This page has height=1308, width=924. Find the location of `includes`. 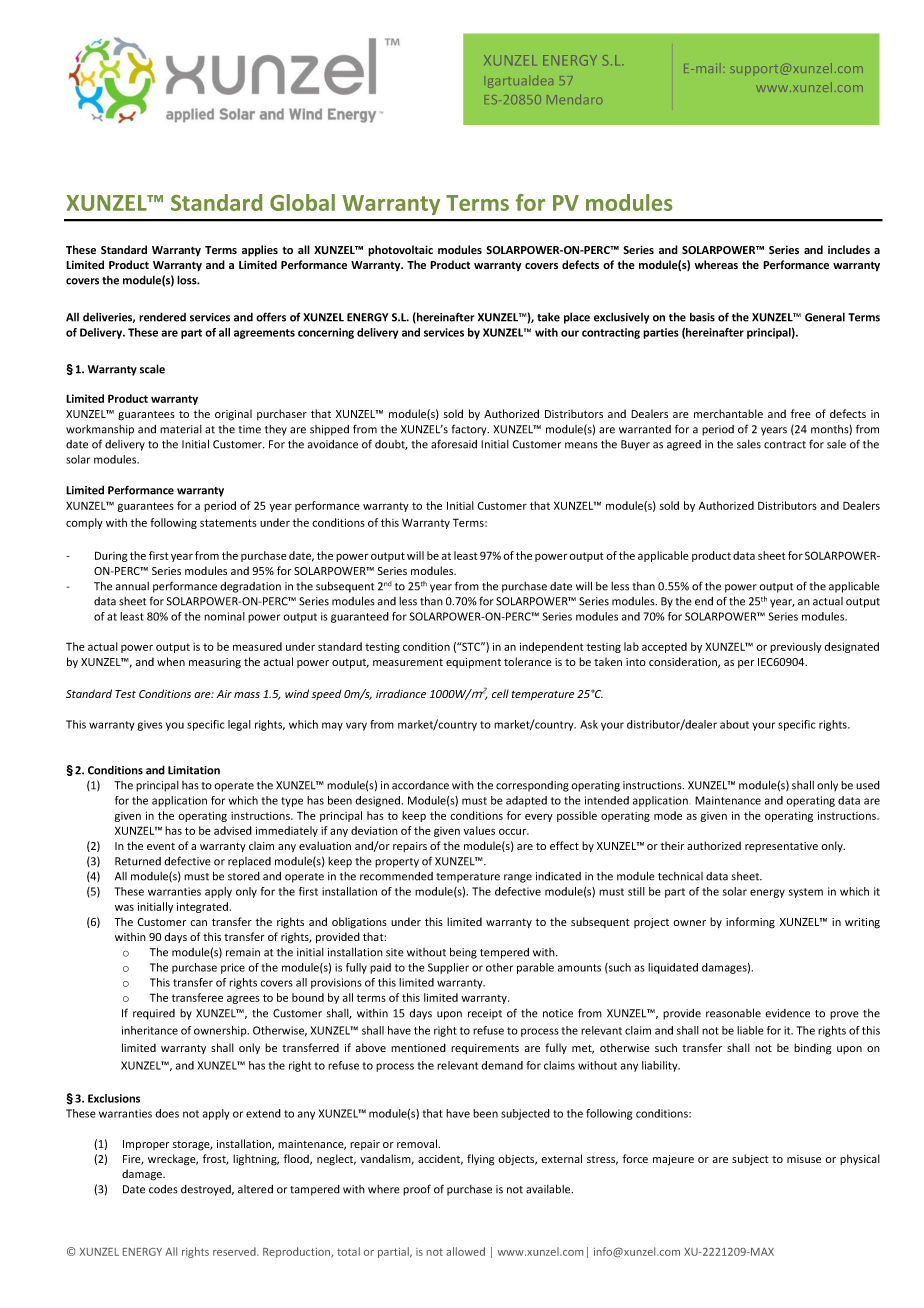

includes is located at coordinates (849, 249).
